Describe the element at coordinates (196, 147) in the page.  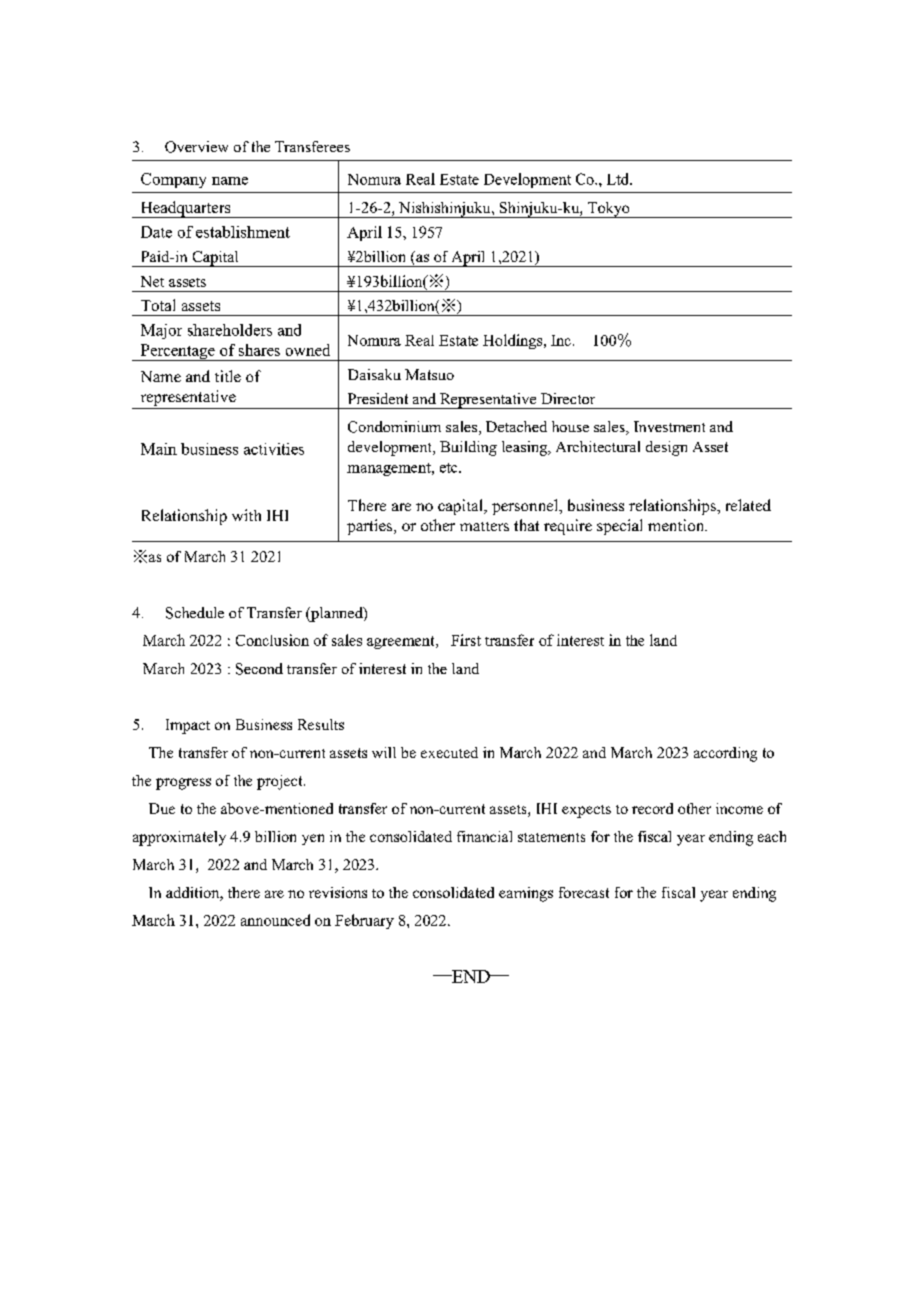
I see `Overview` at that location.
